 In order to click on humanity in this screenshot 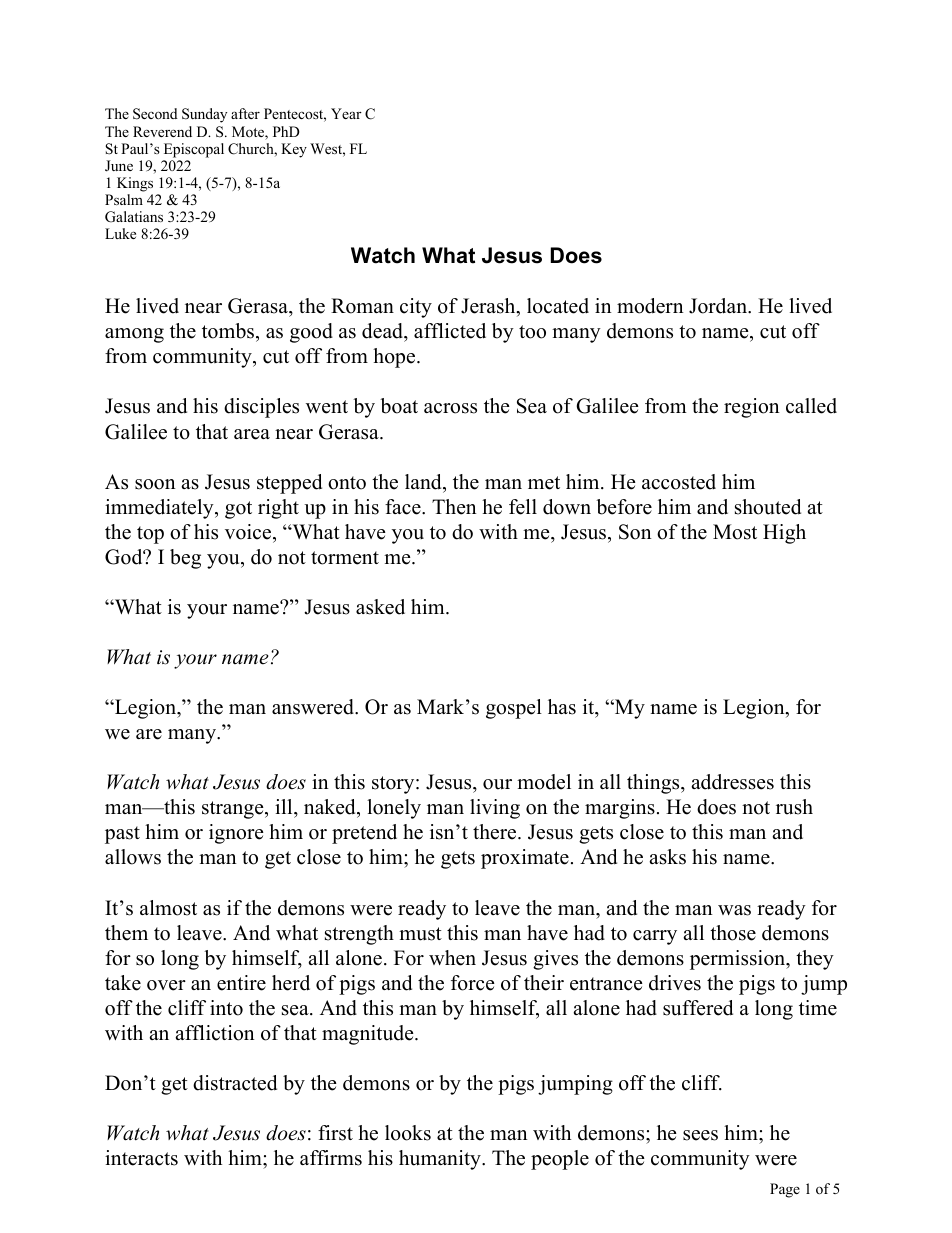, I will do `click(441, 1160)`.
